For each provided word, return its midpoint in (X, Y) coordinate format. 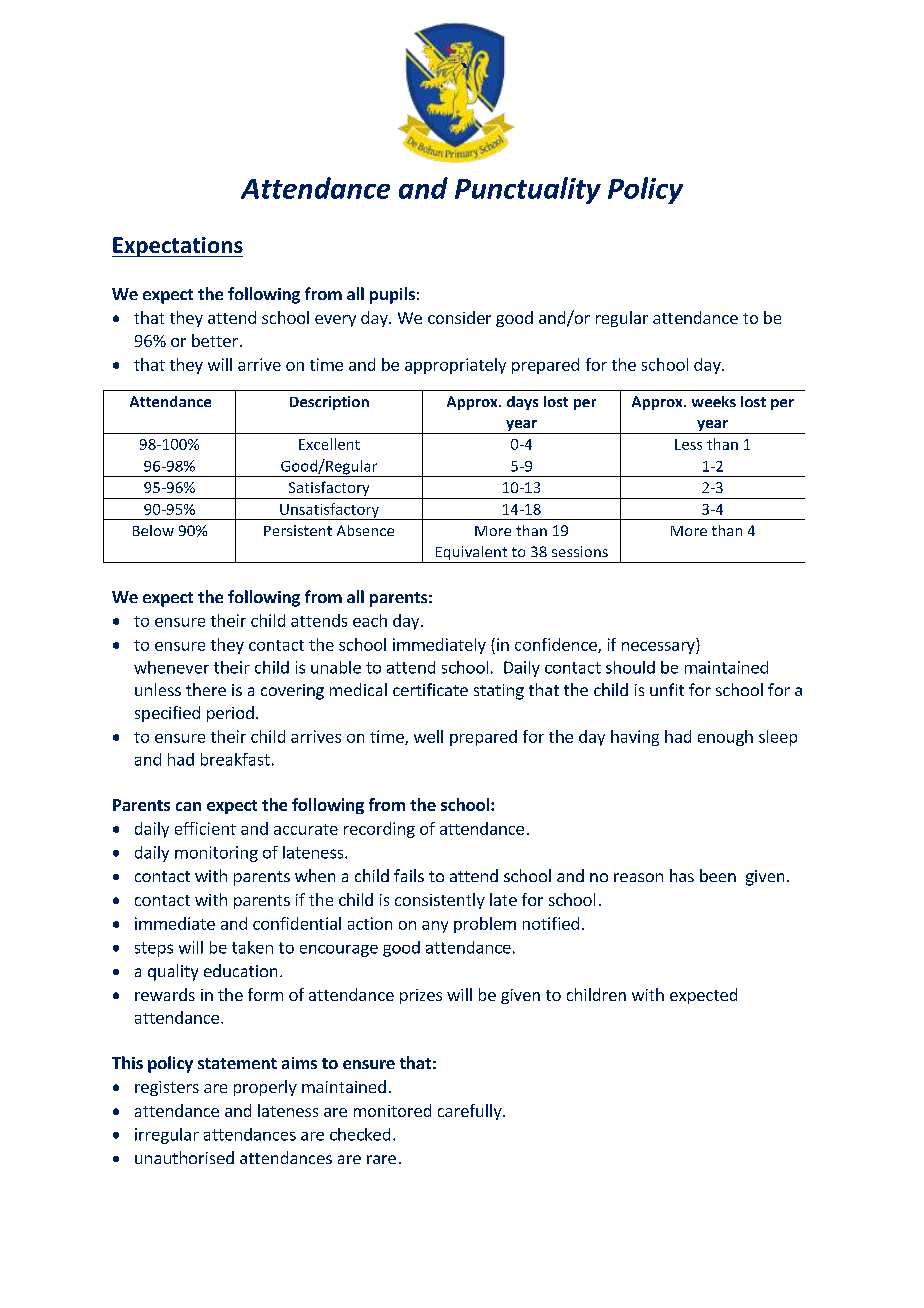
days (522, 403)
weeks (714, 401)
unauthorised (184, 1157)
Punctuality (528, 190)
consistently (440, 901)
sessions (580, 551)
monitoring (216, 854)
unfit (667, 689)
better (215, 340)
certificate (430, 689)
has (682, 875)
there (206, 689)
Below (153, 530)
